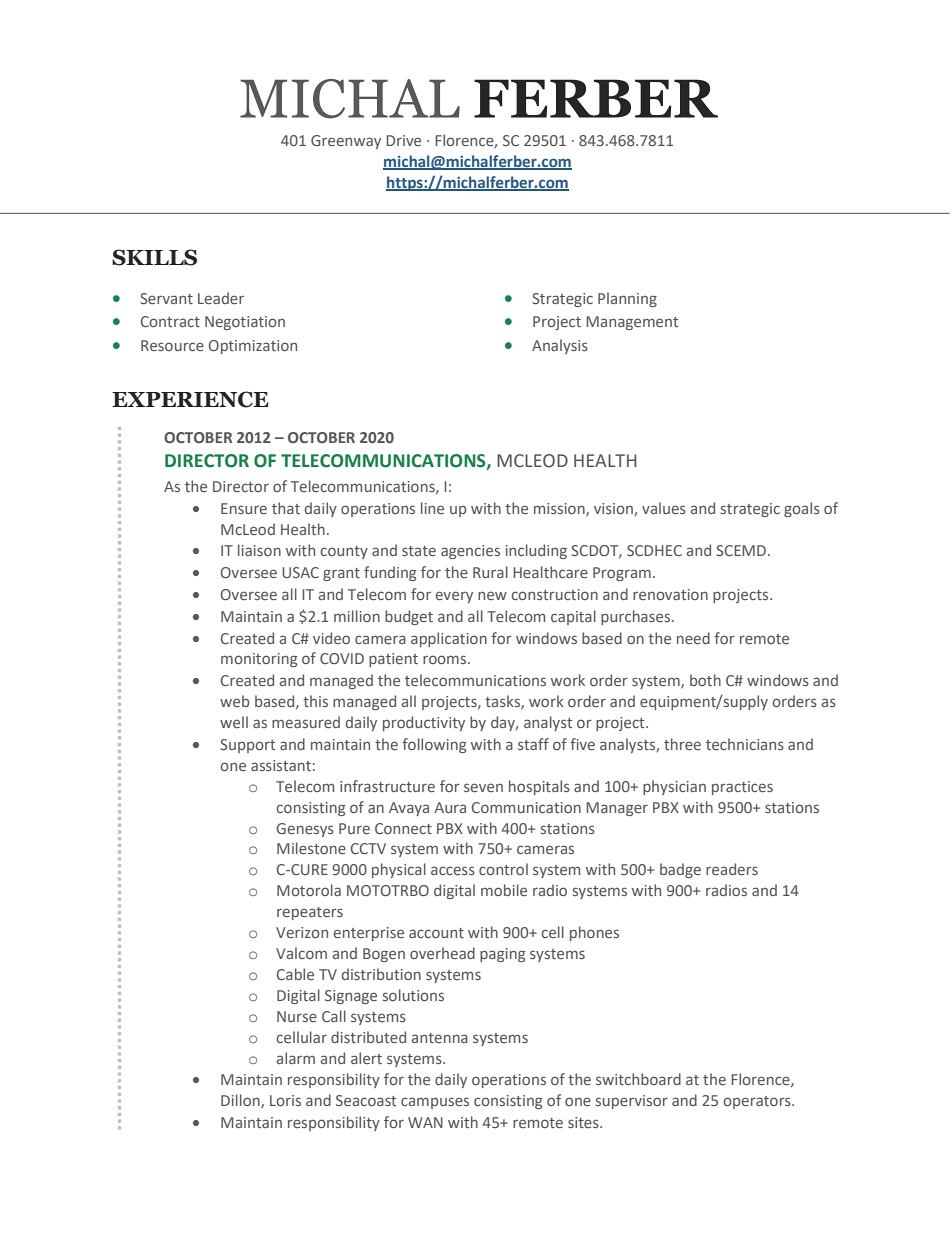 The height and width of the page is (1233, 952). I want to click on Drive, so click(403, 140).
